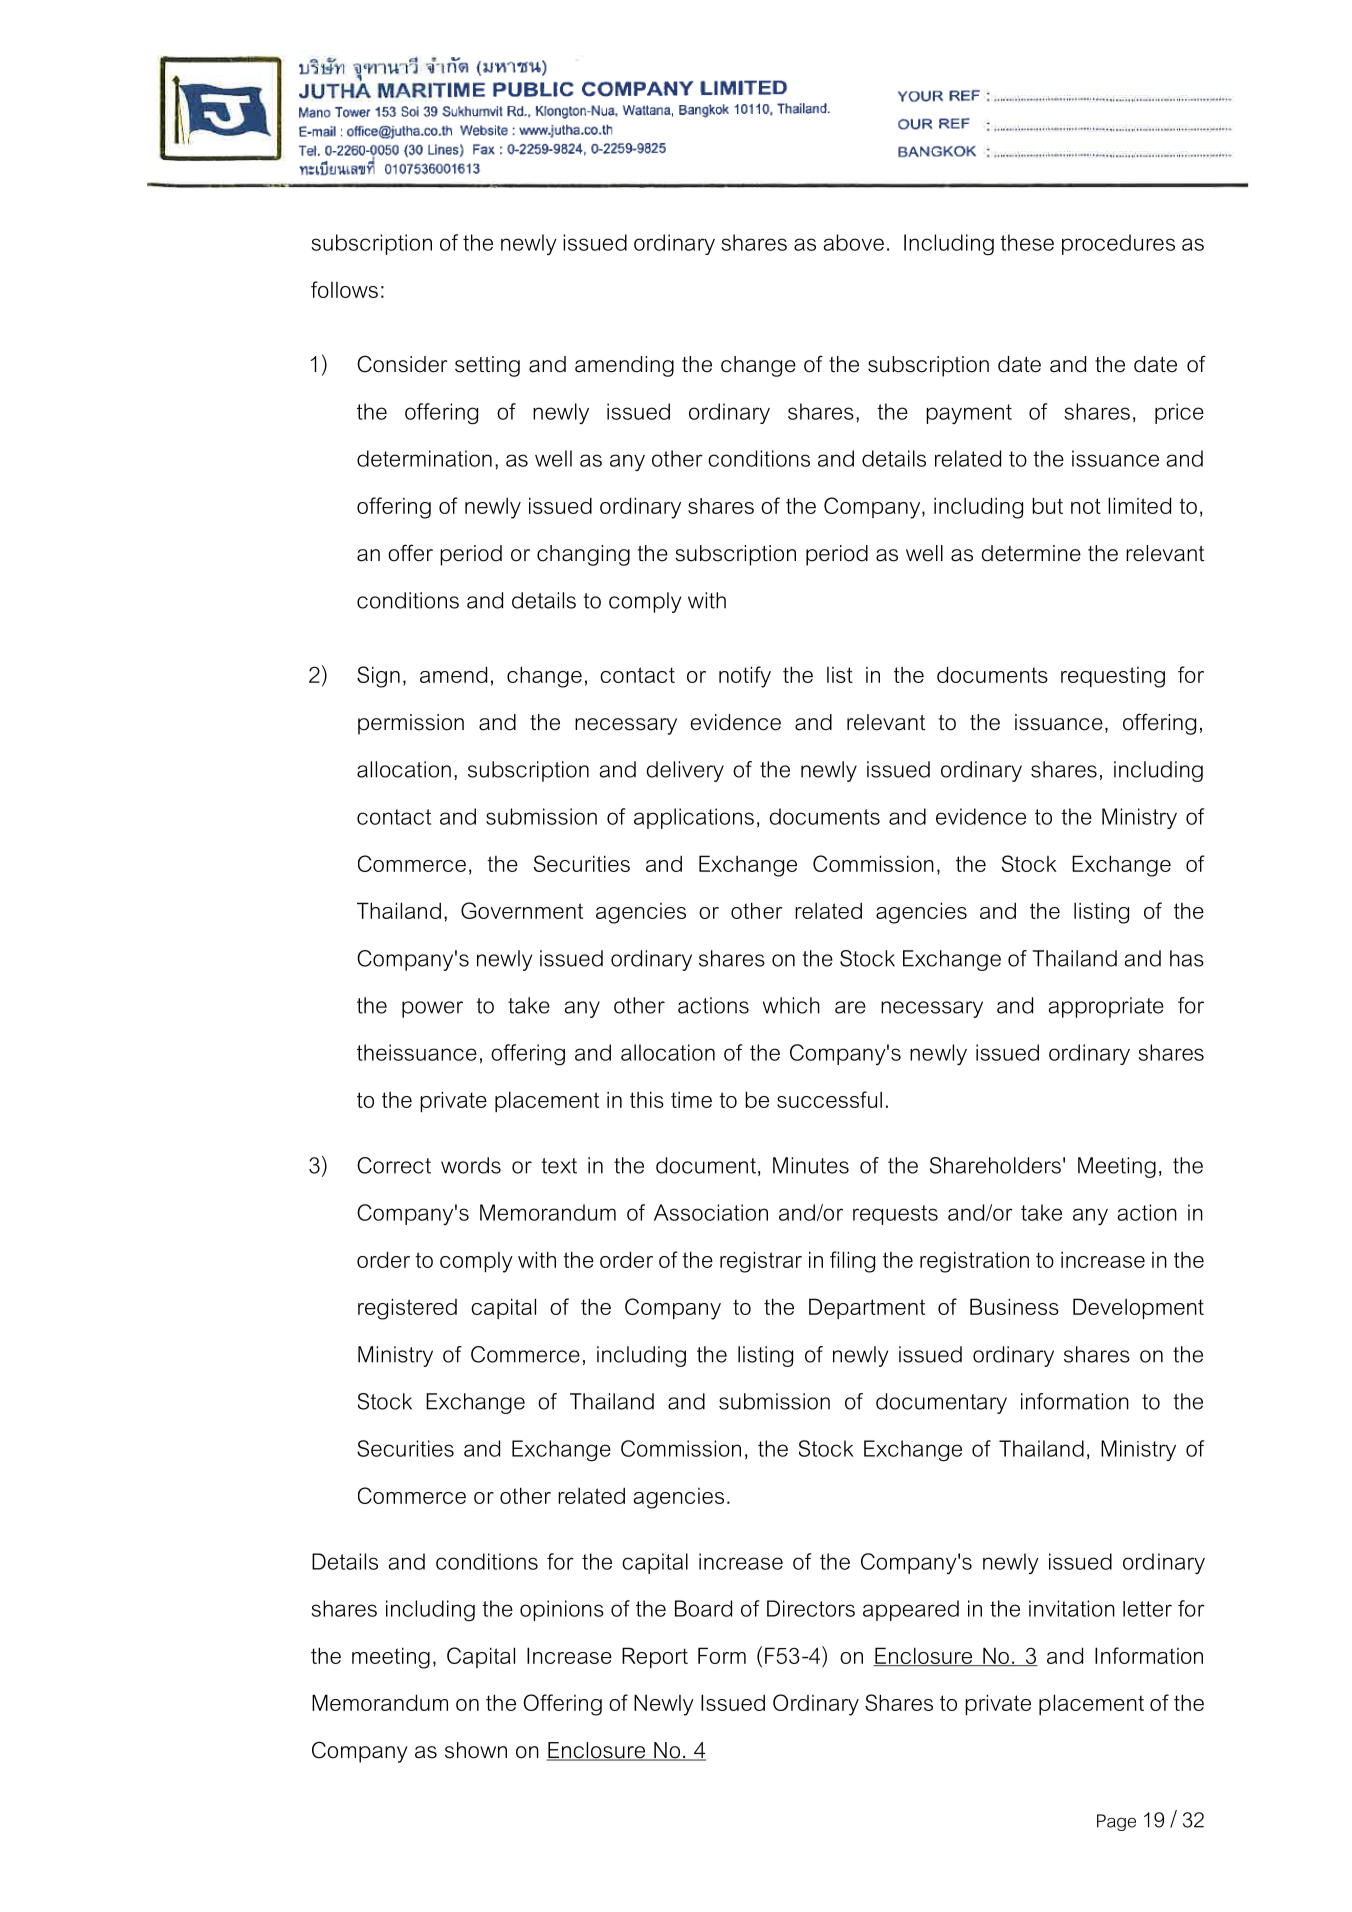 The width and height of the screenshot is (1352, 1912). I want to click on Consider, so click(402, 364).
